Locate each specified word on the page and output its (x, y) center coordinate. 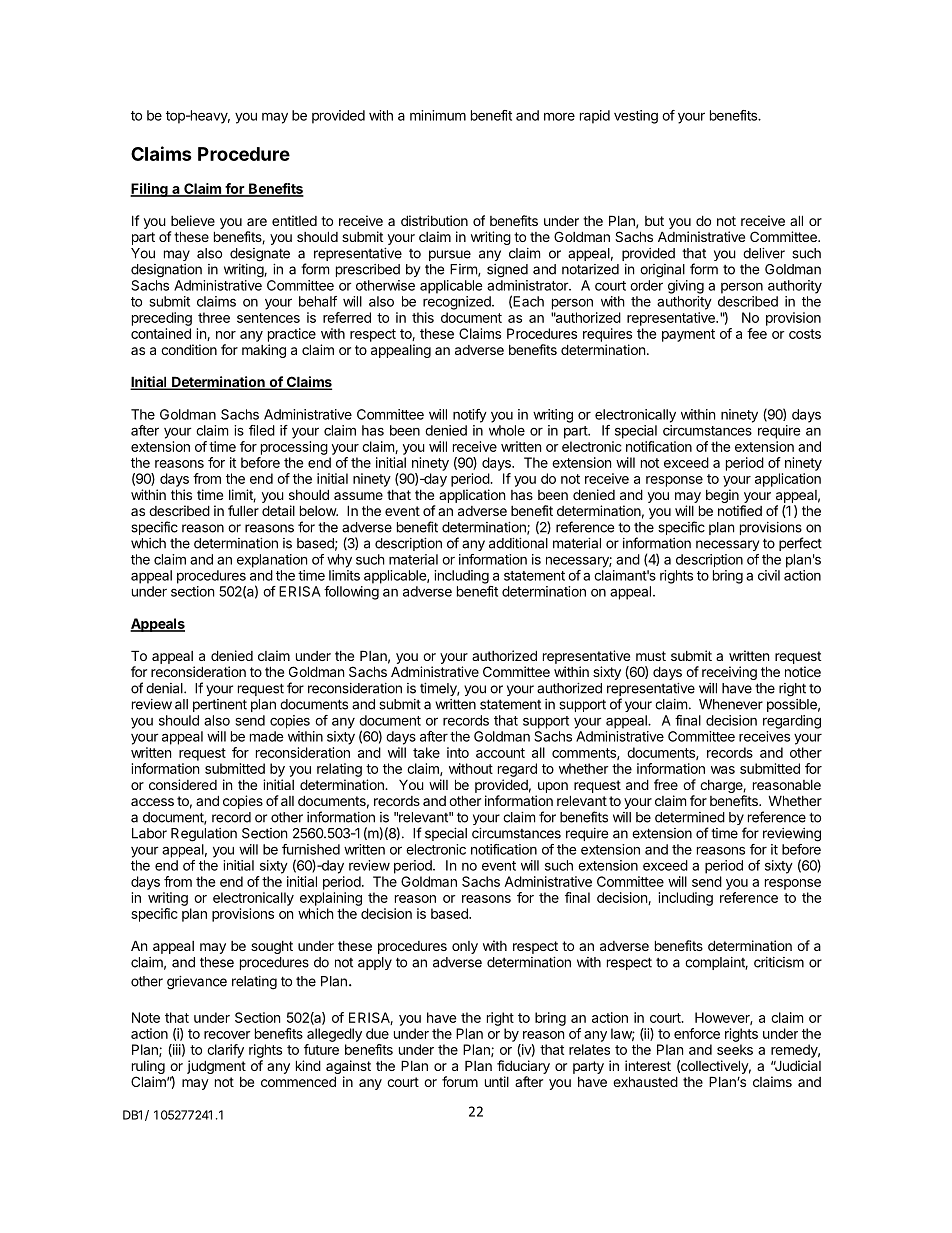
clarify (225, 1051)
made (267, 736)
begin (722, 496)
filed (262, 430)
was (723, 770)
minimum (438, 115)
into (458, 752)
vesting (636, 117)
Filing (150, 190)
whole (507, 430)
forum (460, 1081)
